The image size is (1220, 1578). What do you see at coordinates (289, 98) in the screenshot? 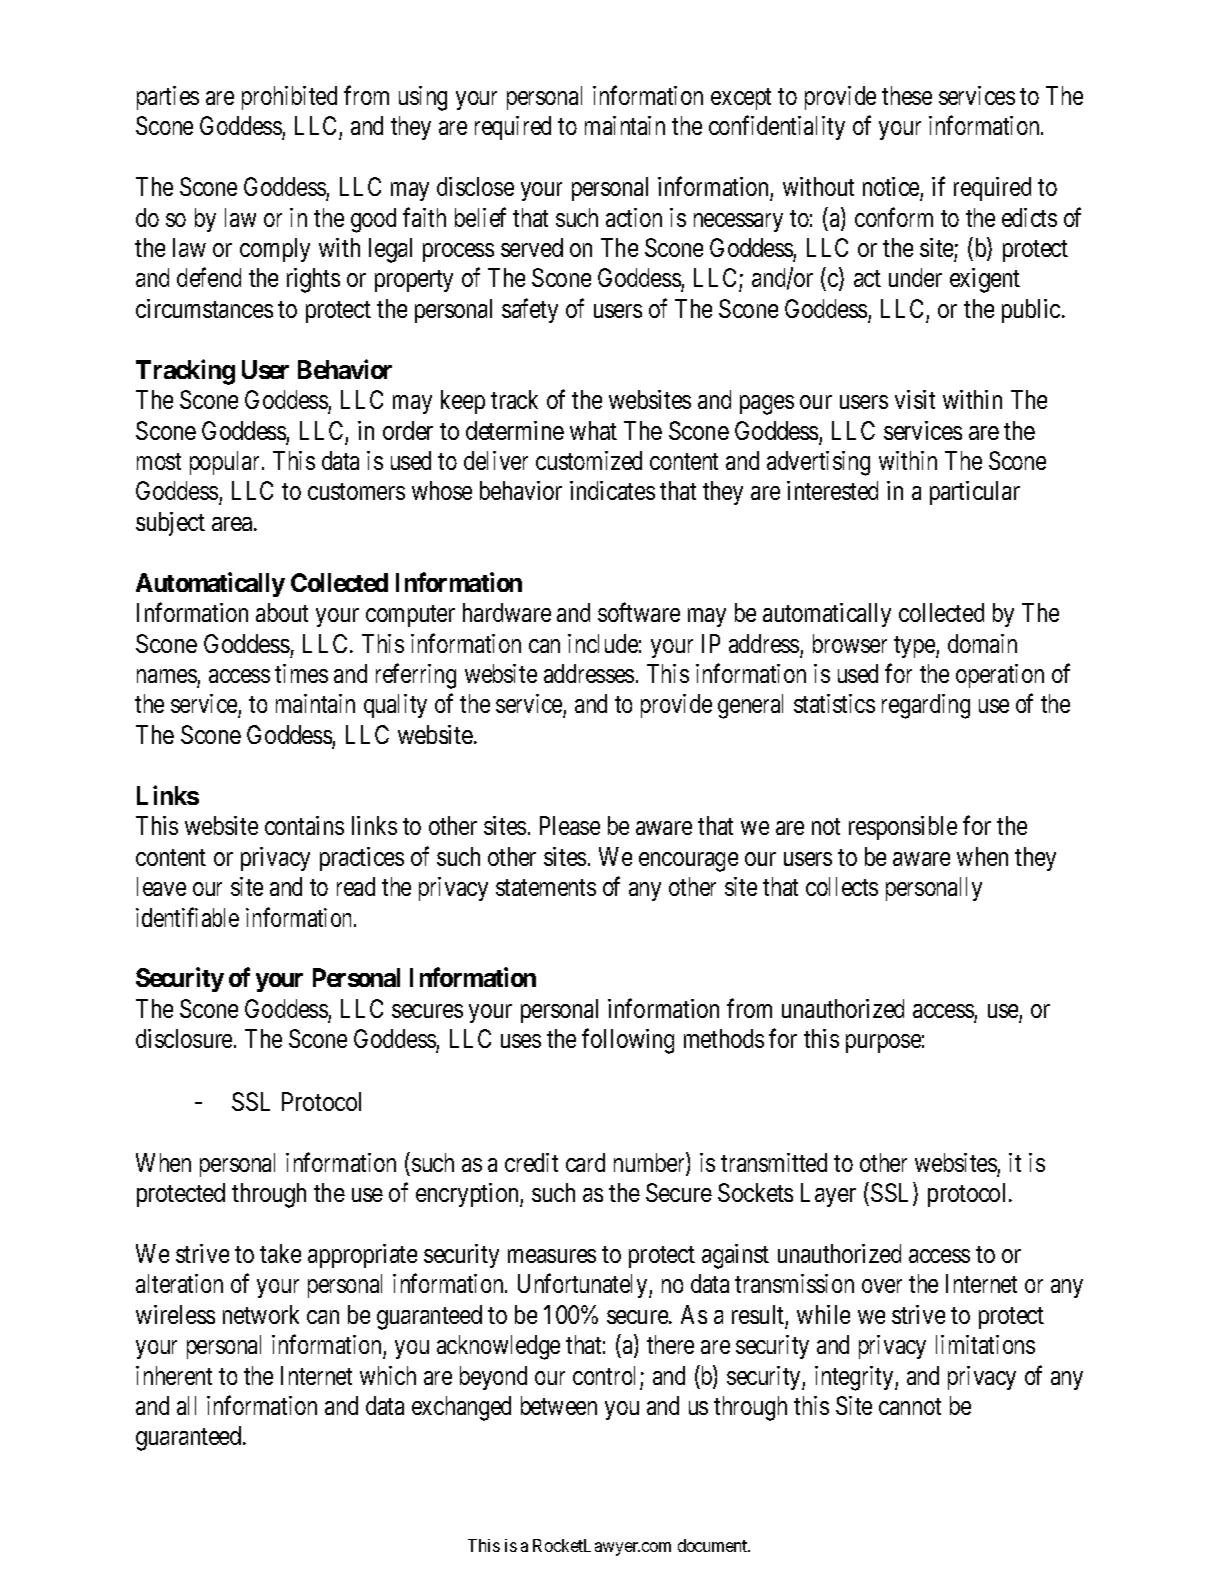
I see `prohibited` at bounding box center [289, 98].
